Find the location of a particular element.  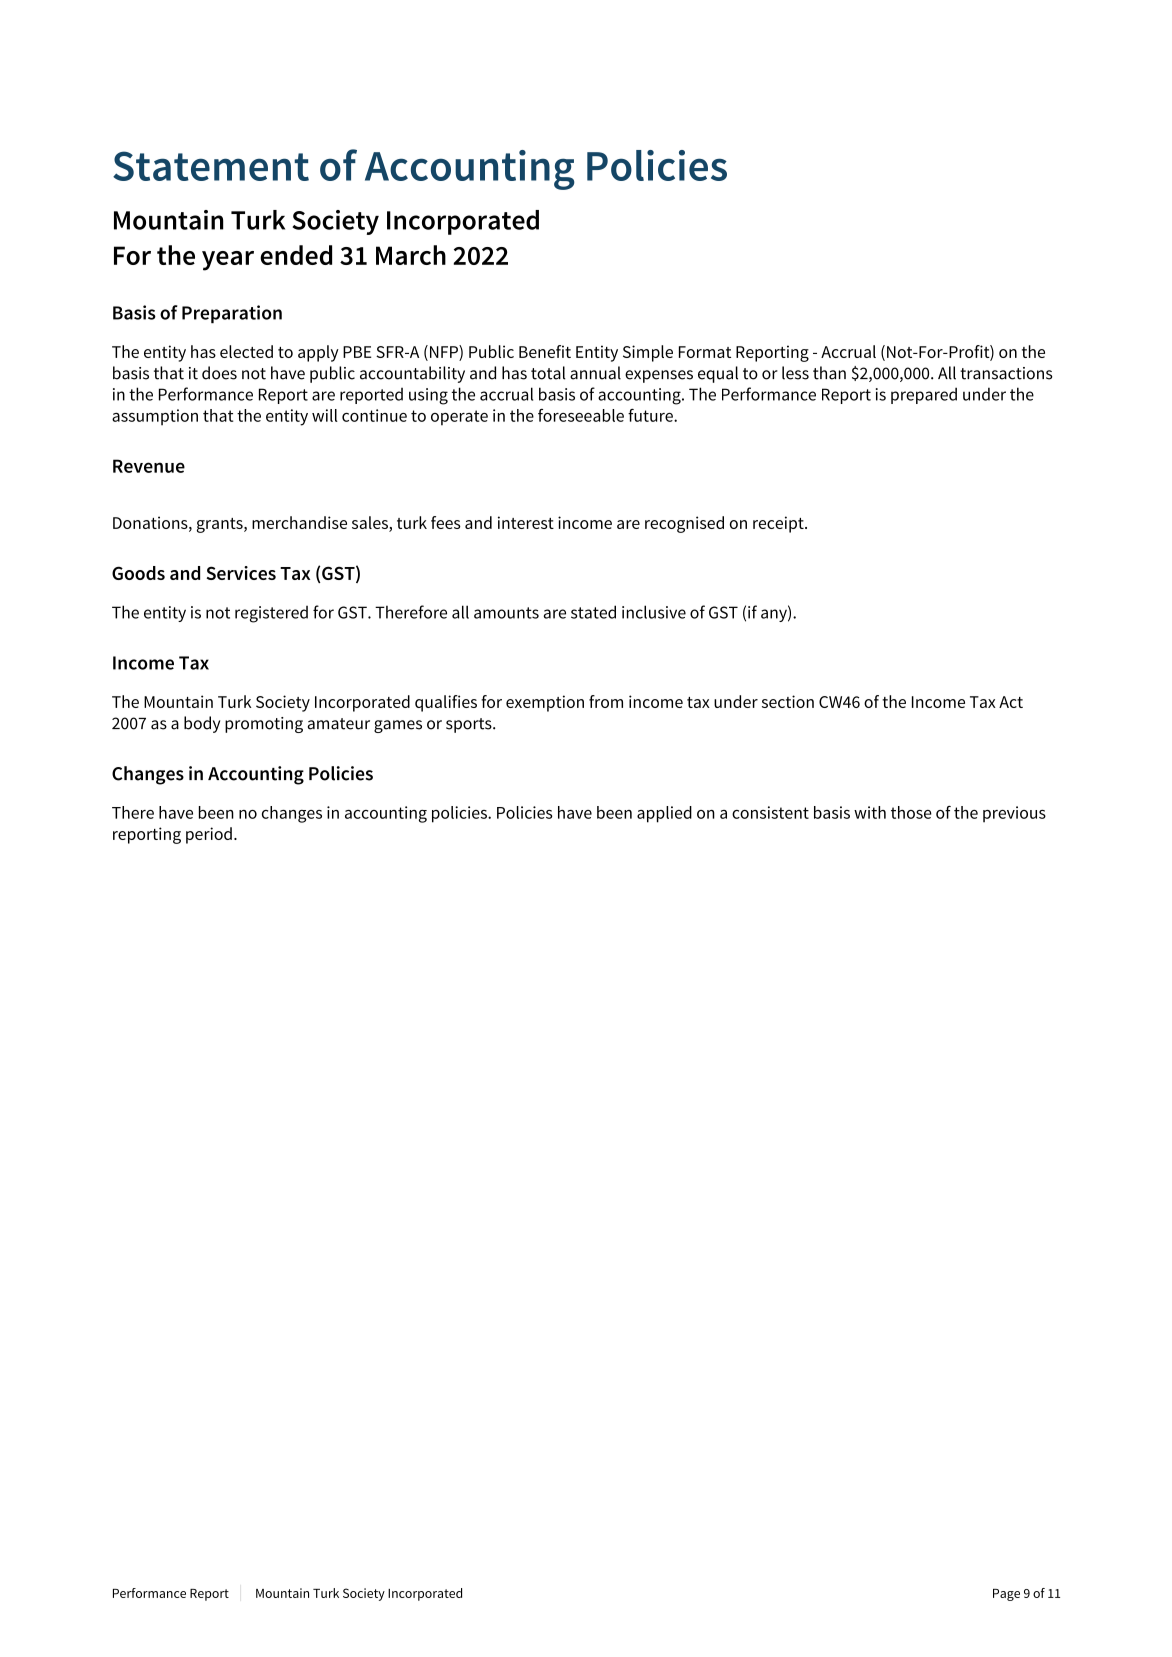

applied is located at coordinates (664, 814).
